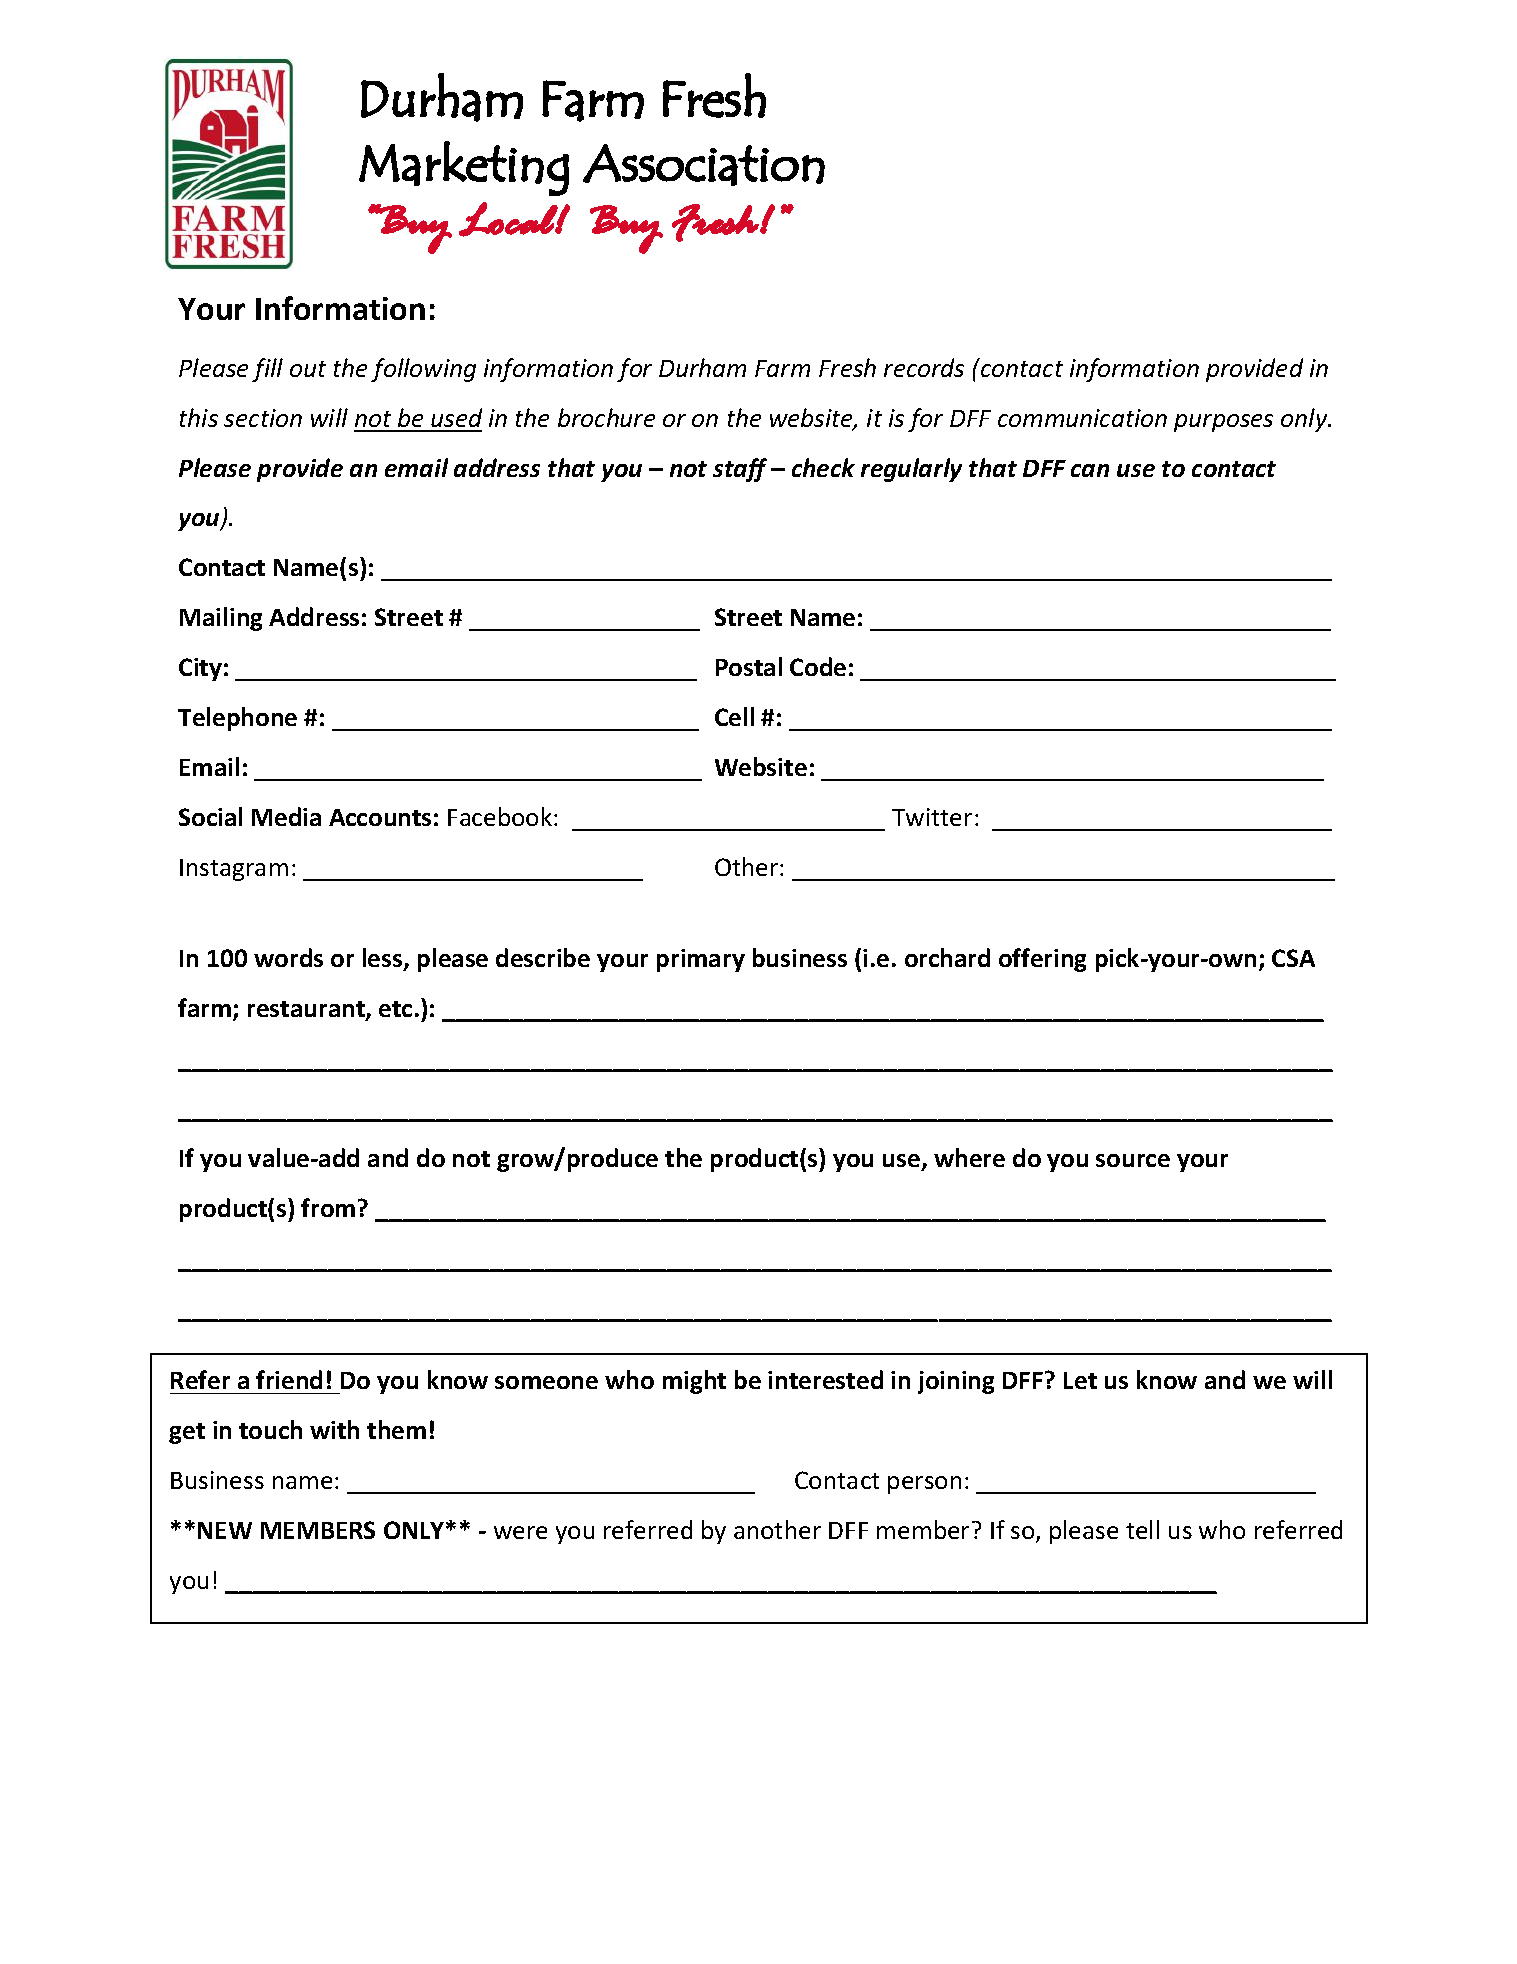  Describe the element at coordinates (1042, 960) in the screenshot. I see `offering` at that location.
